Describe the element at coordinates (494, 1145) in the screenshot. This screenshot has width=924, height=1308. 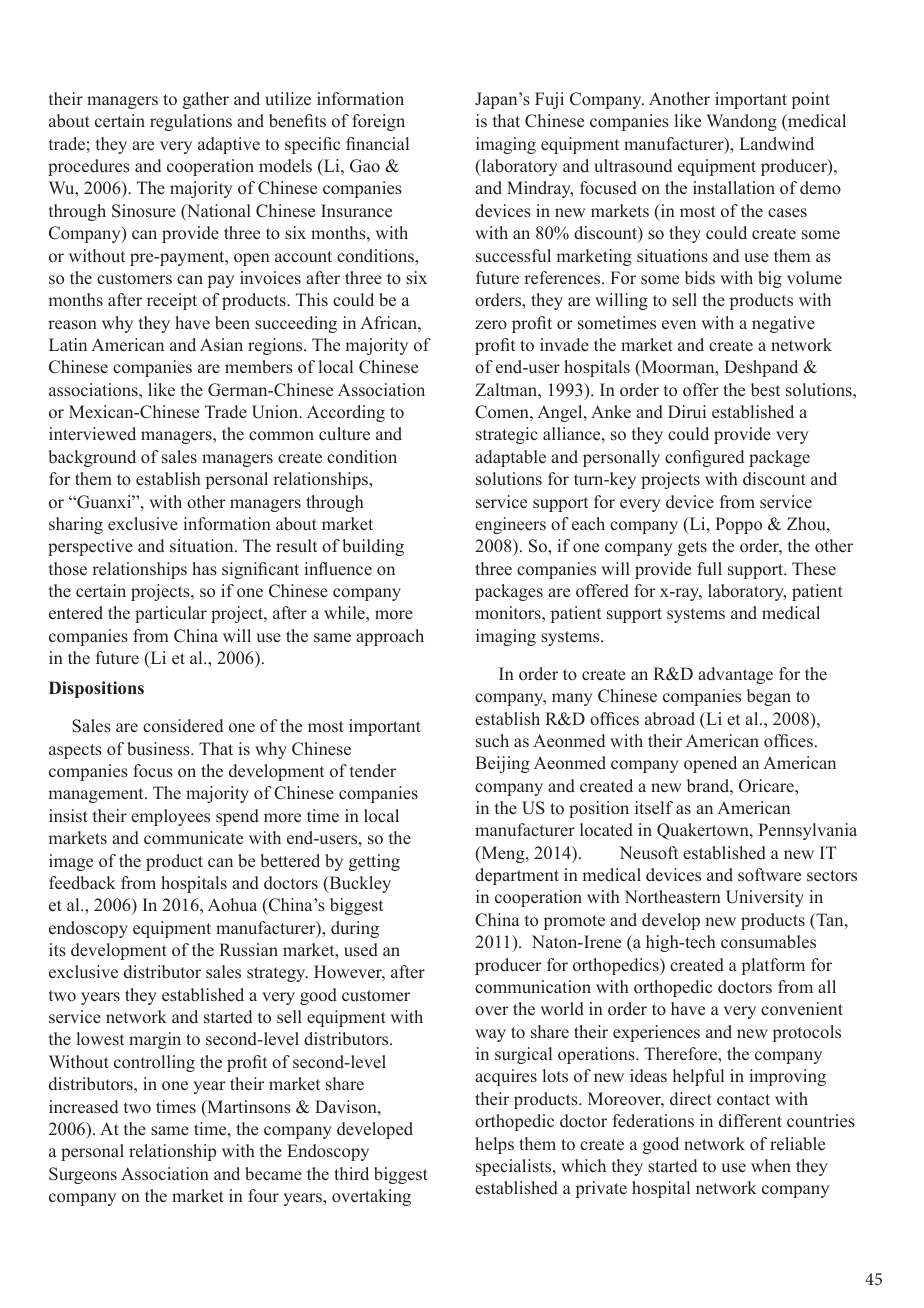
I see `helps` at that location.
